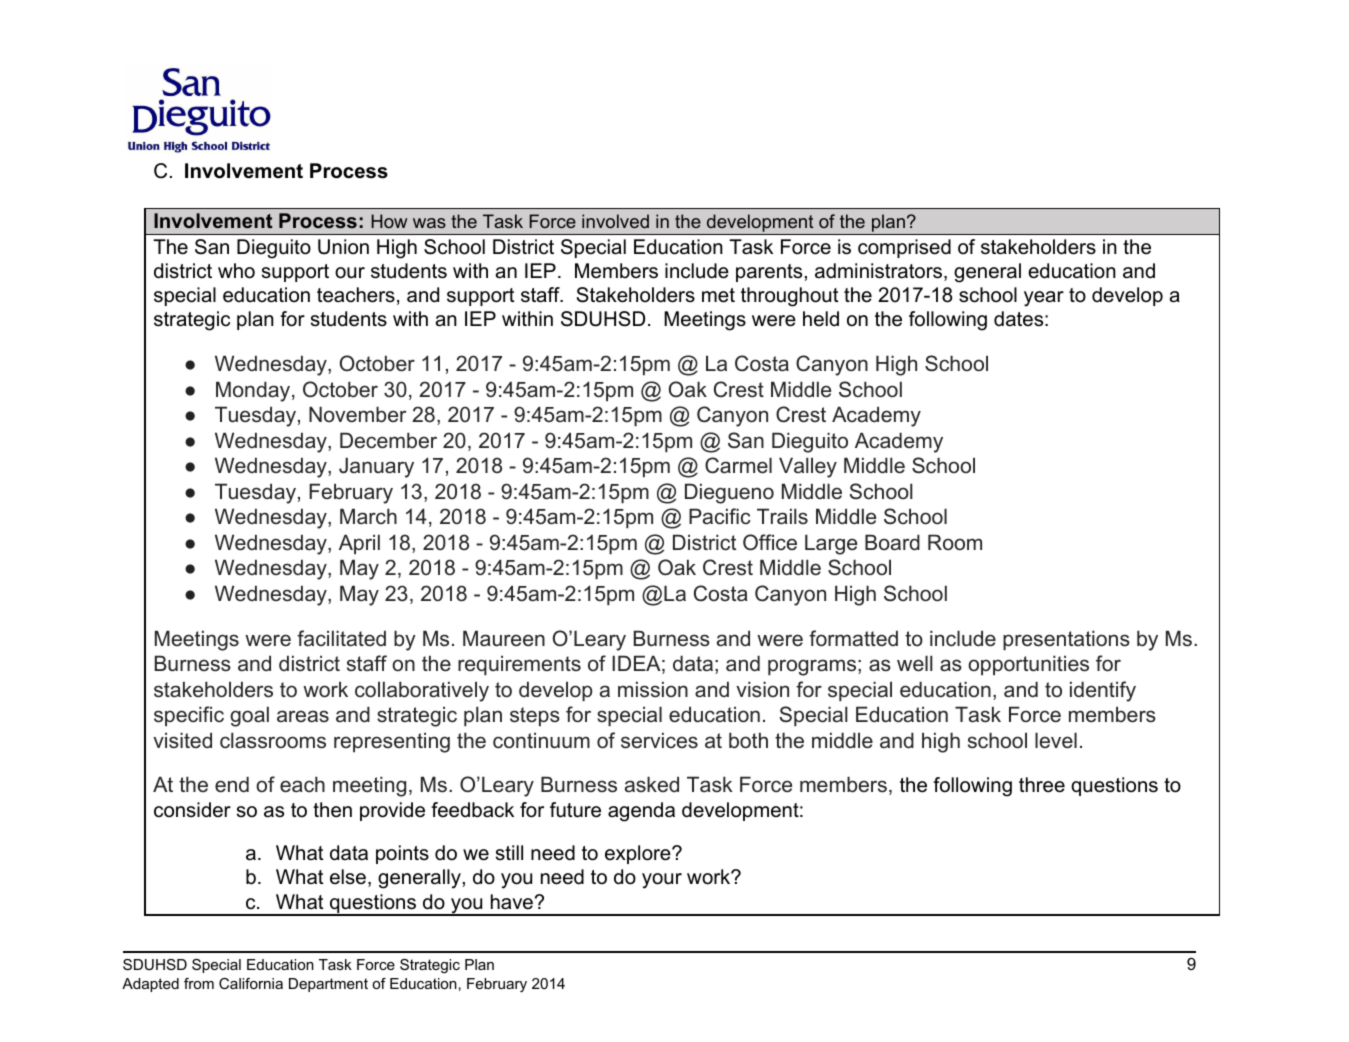  What do you see at coordinates (738, 465) in the page?
I see `Carmel` at bounding box center [738, 465].
